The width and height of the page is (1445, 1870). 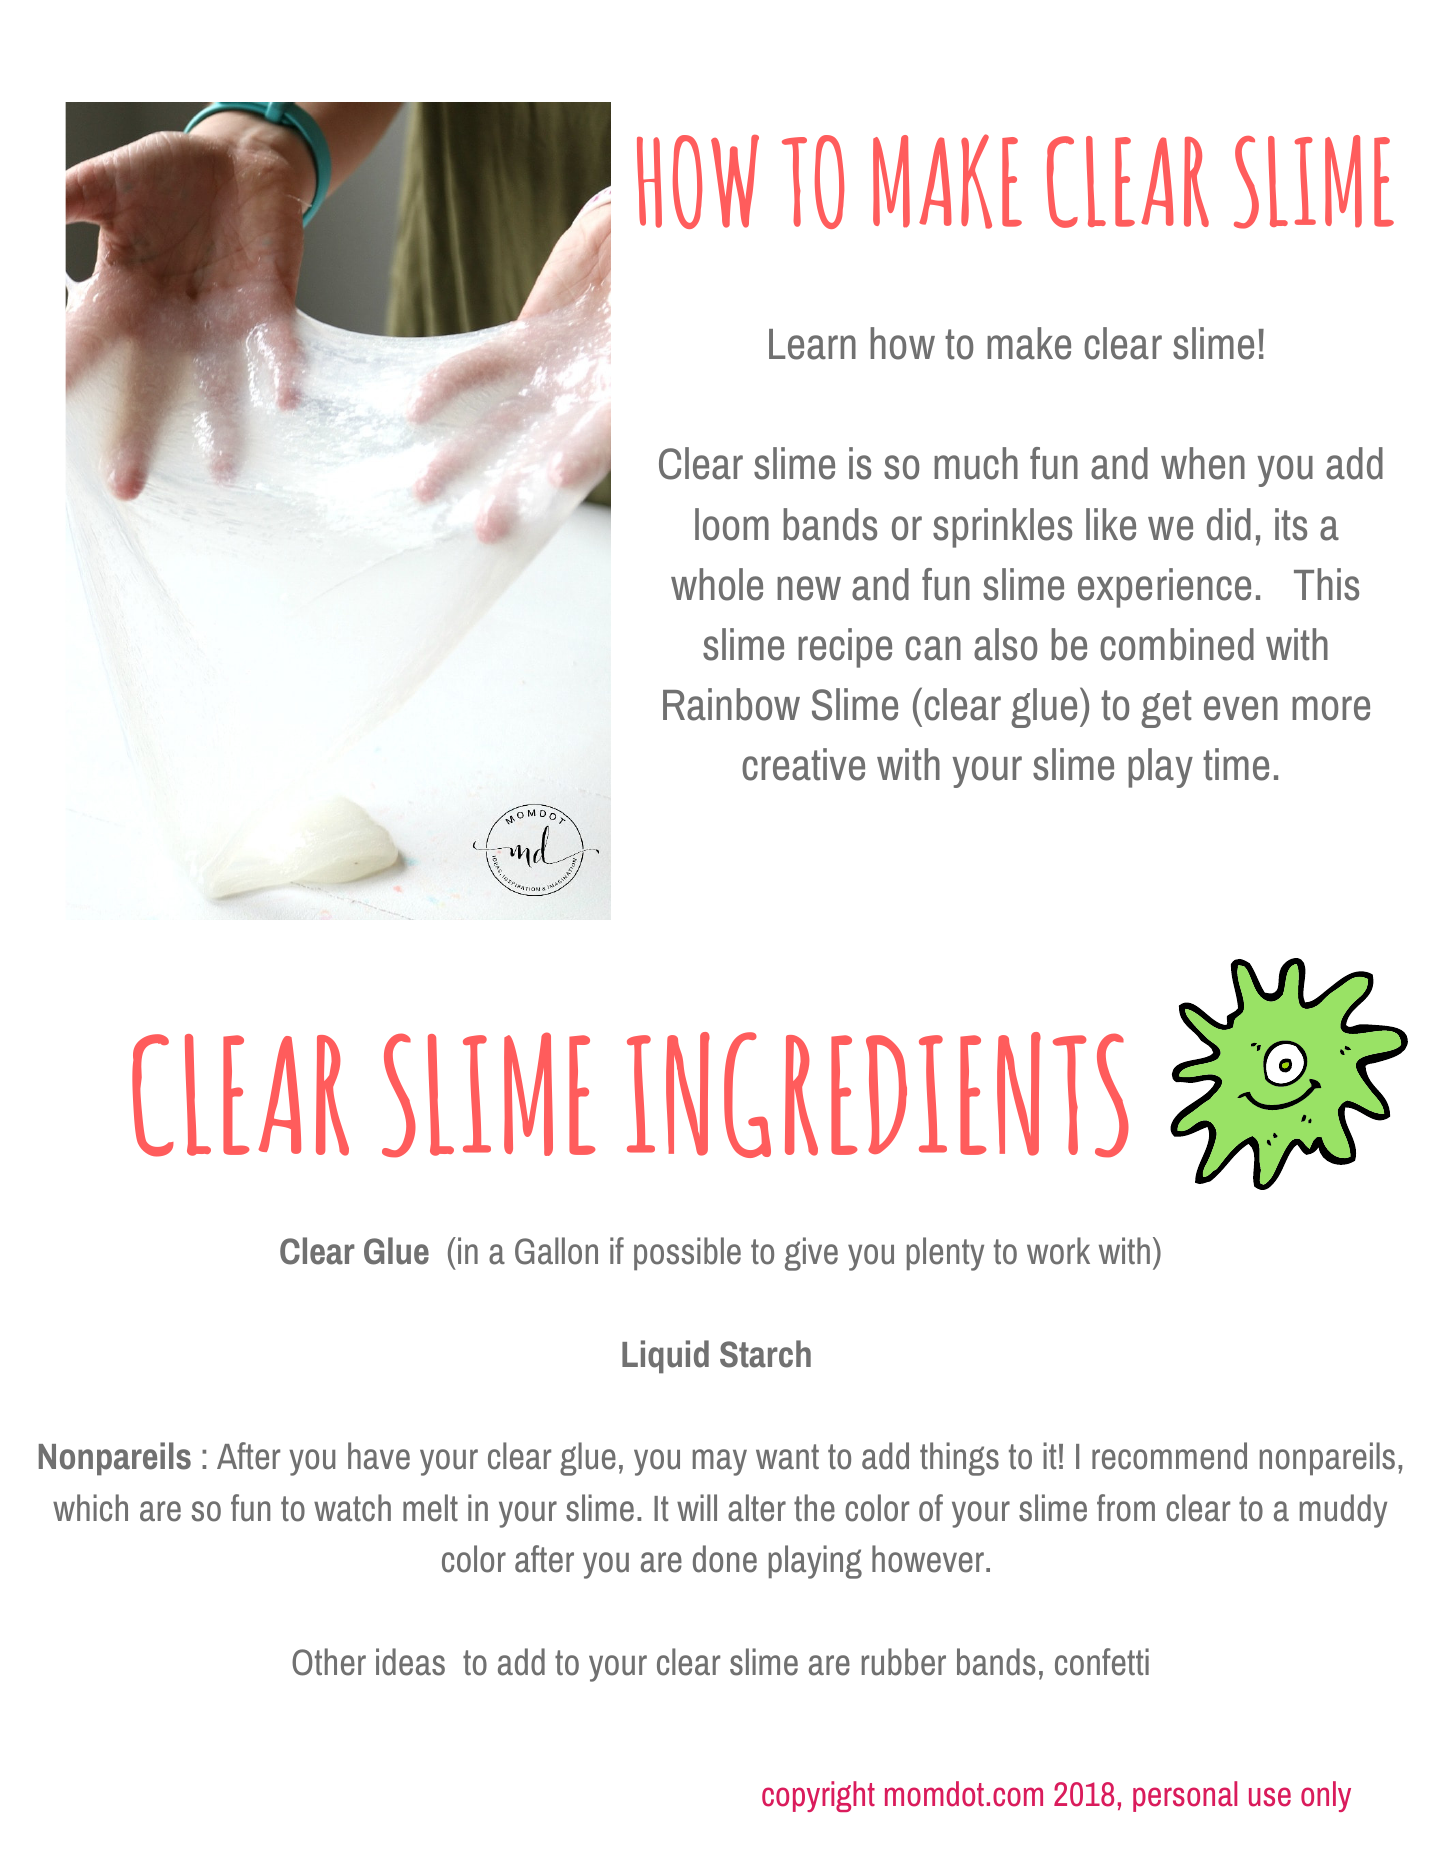 I want to click on Learn, so click(x=812, y=344).
